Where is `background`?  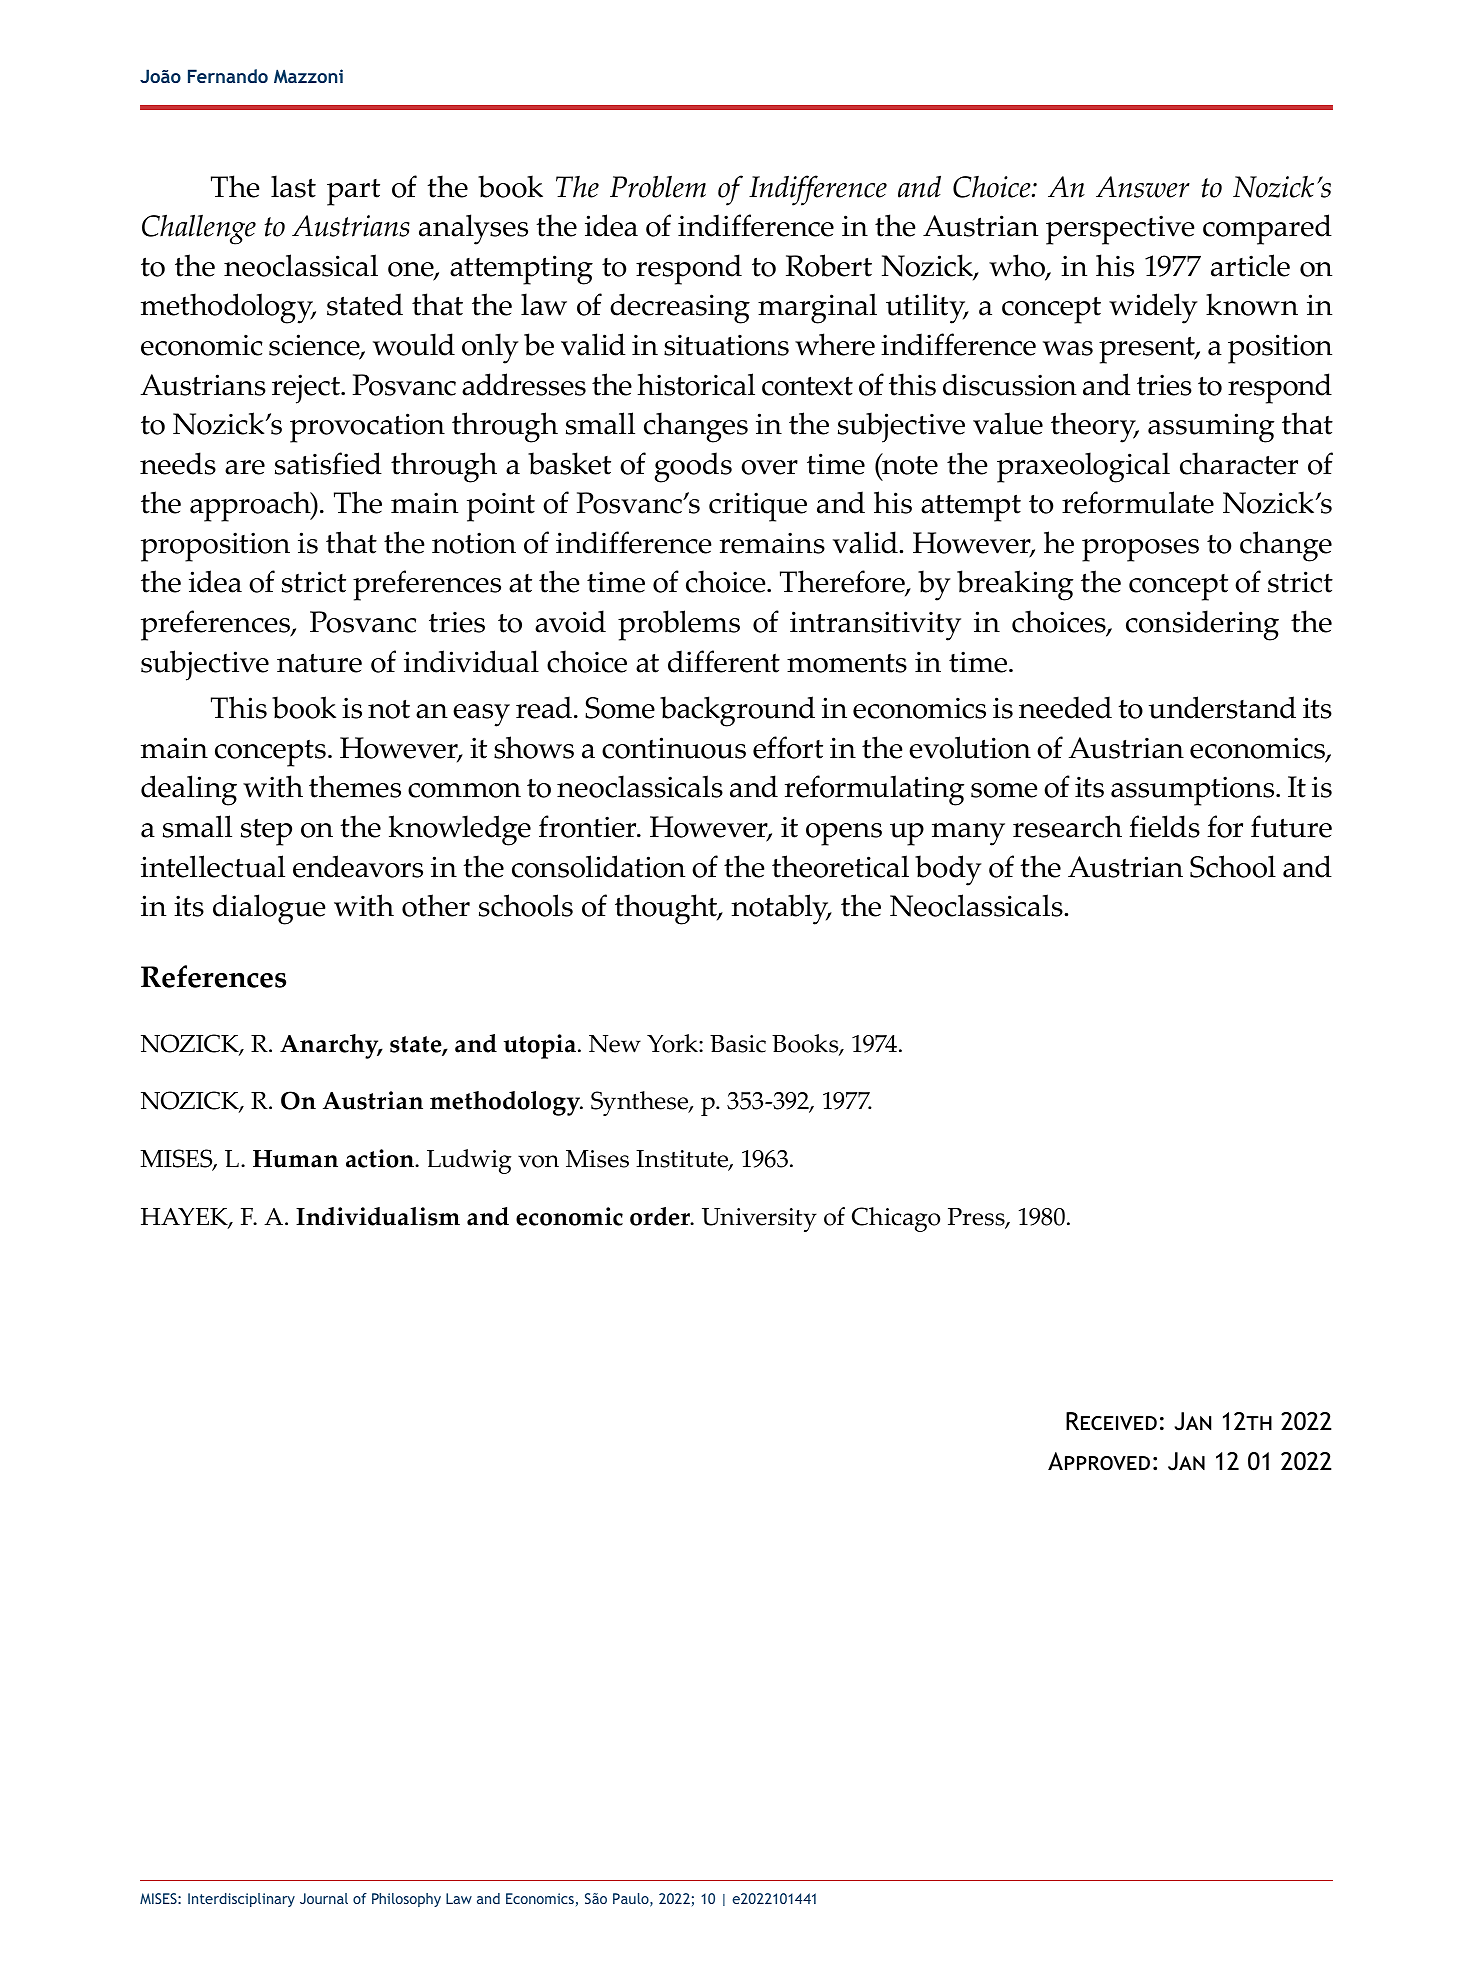
background is located at coordinates (737, 711).
